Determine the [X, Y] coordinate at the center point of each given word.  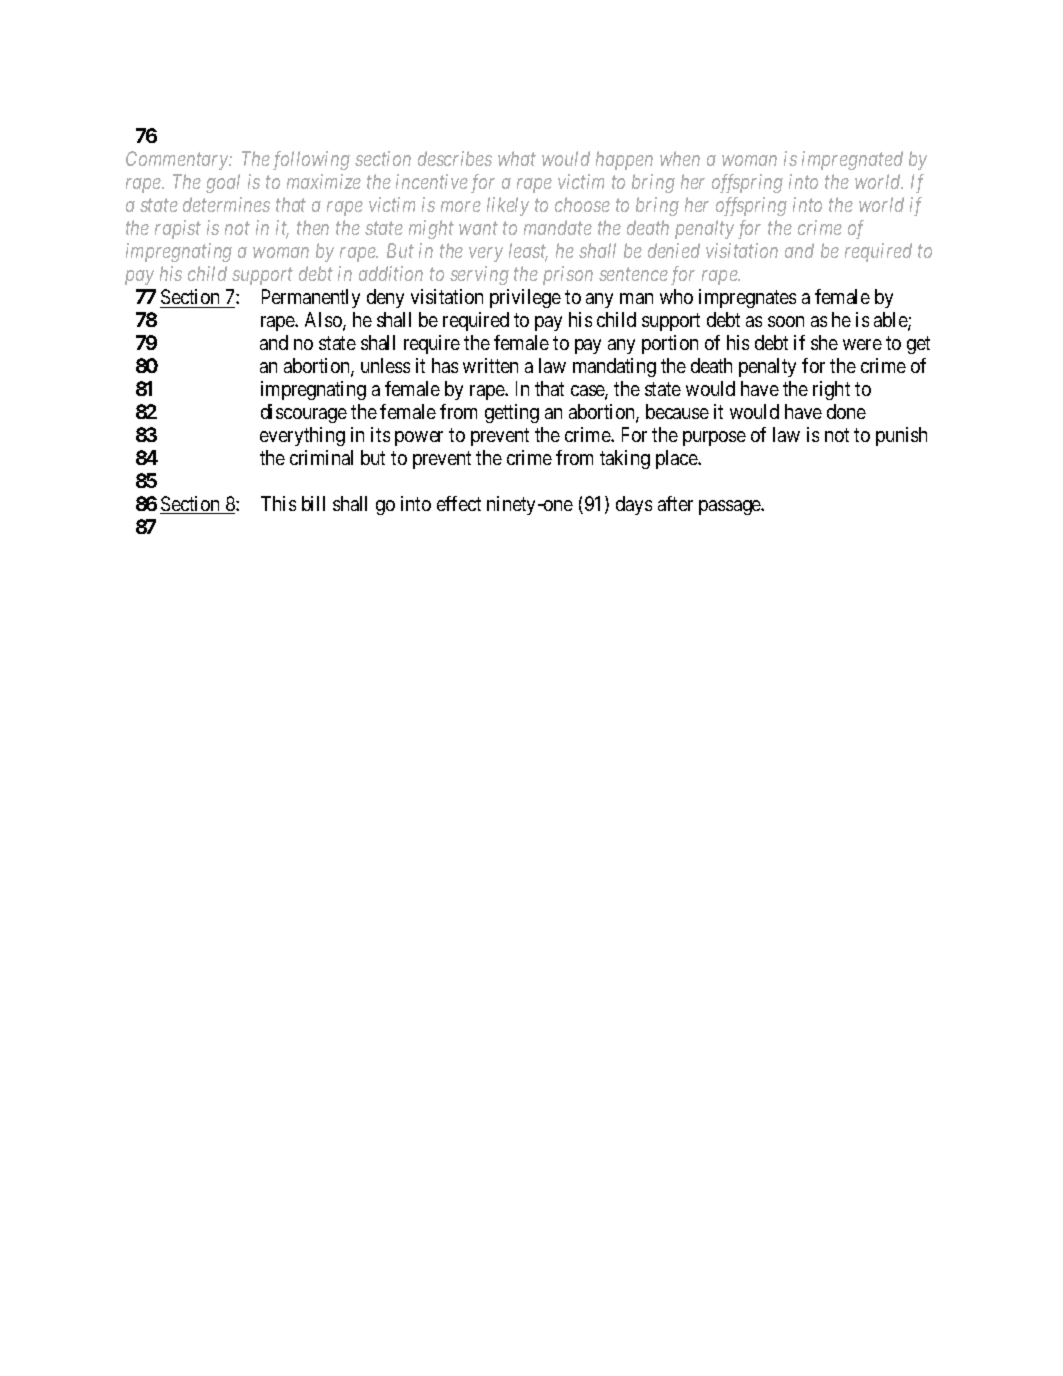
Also [324, 321]
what [517, 158]
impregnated [852, 160]
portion [670, 344]
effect [459, 503]
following [311, 160]
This [278, 503]
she [824, 342]
